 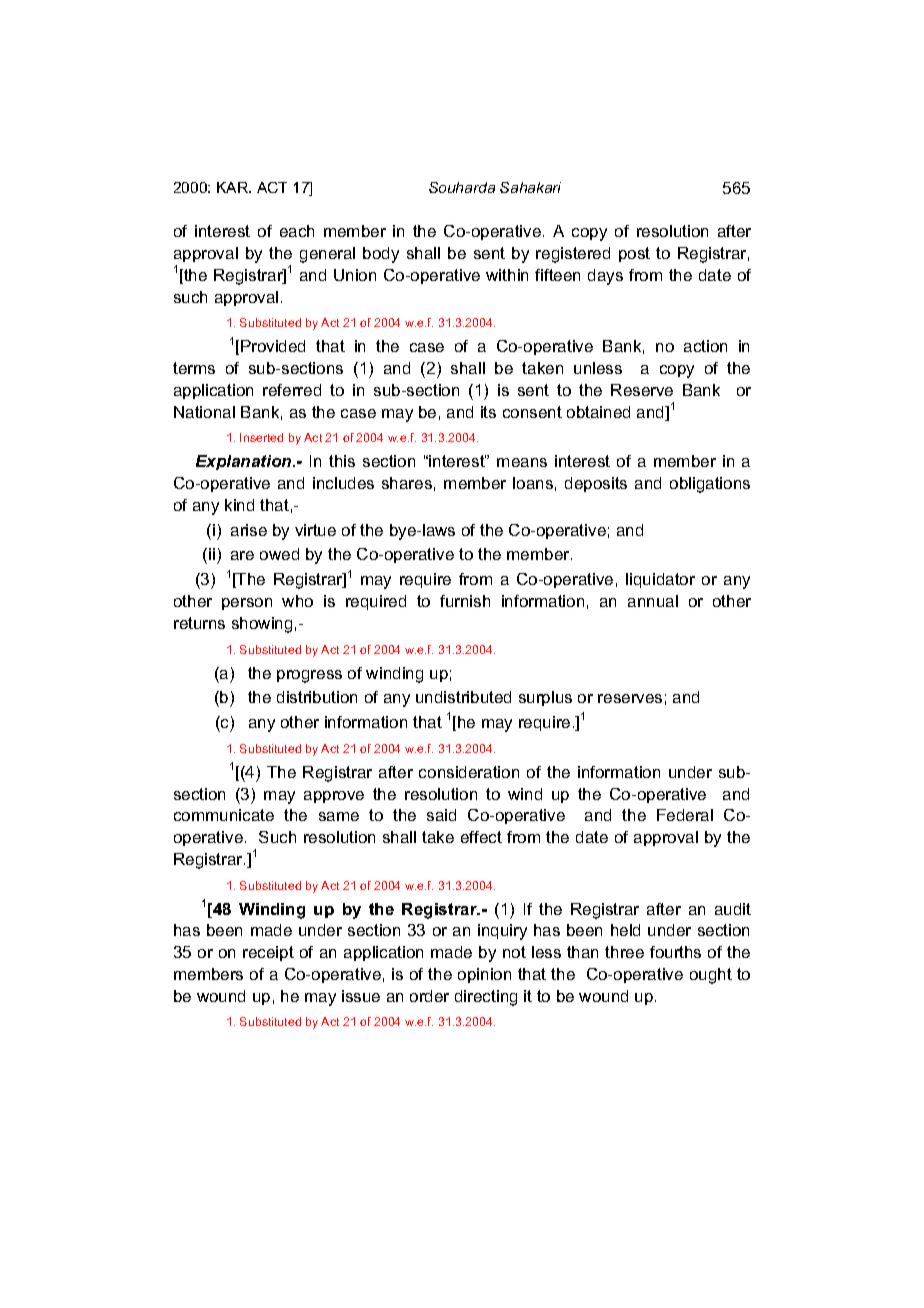 I want to click on furnish, so click(x=465, y=601).
